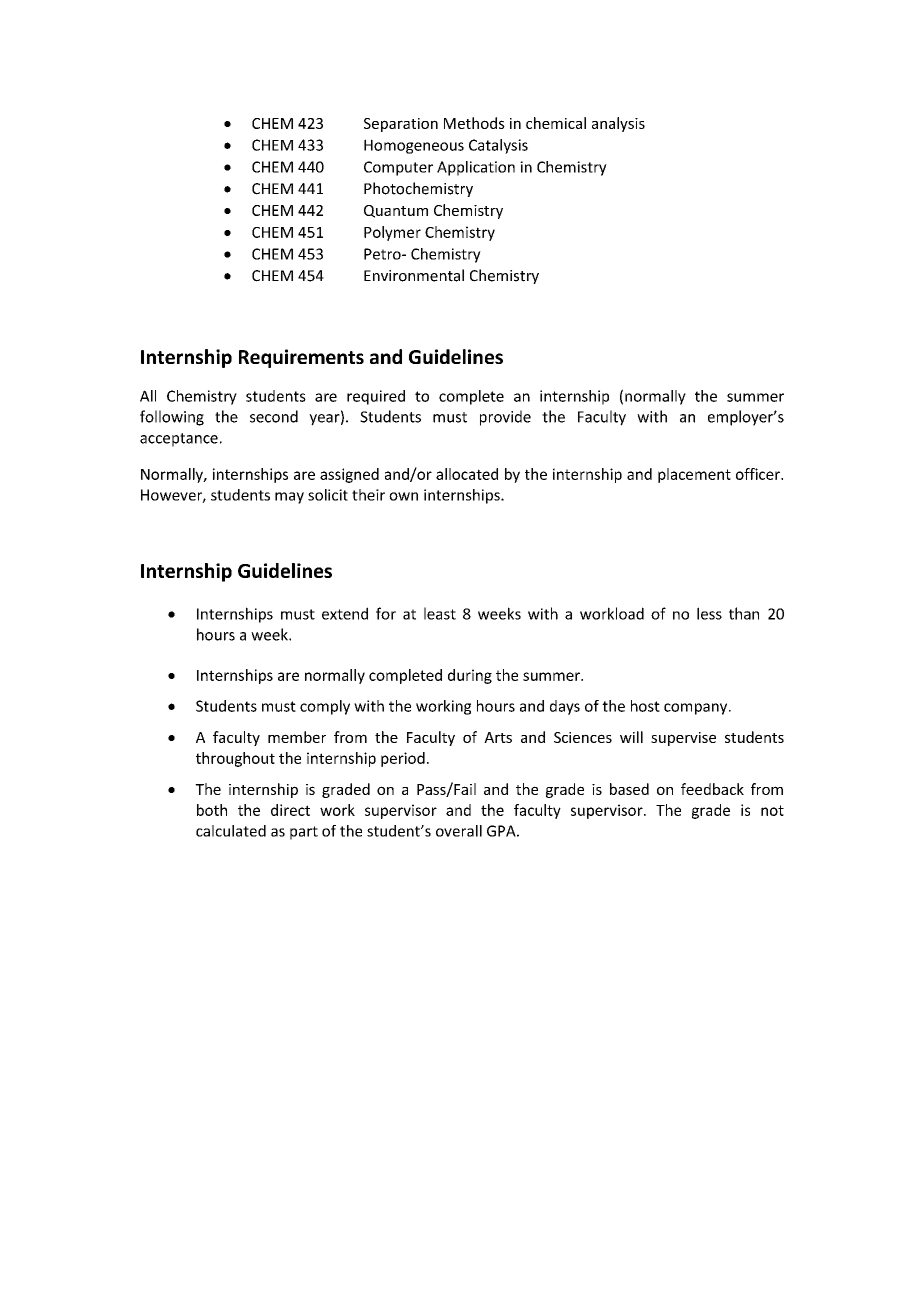 The image size is (924, 1308). Describe the element at coordinates (440, 613) in the screenshot. I see `least` at that location.
